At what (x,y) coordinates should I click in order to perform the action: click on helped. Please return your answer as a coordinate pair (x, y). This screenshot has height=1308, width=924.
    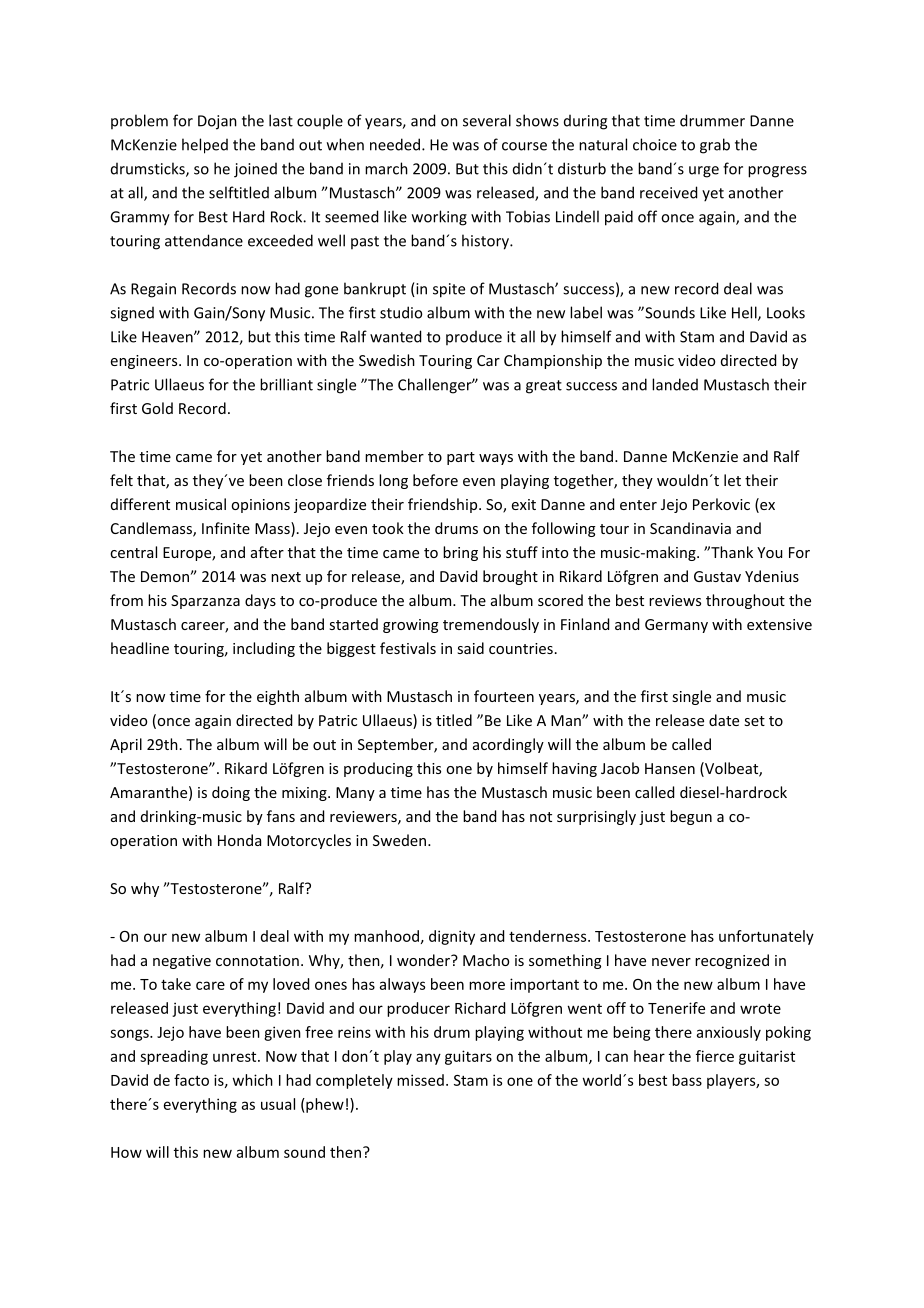
    Looking at the image, I should click on (205, 146).
